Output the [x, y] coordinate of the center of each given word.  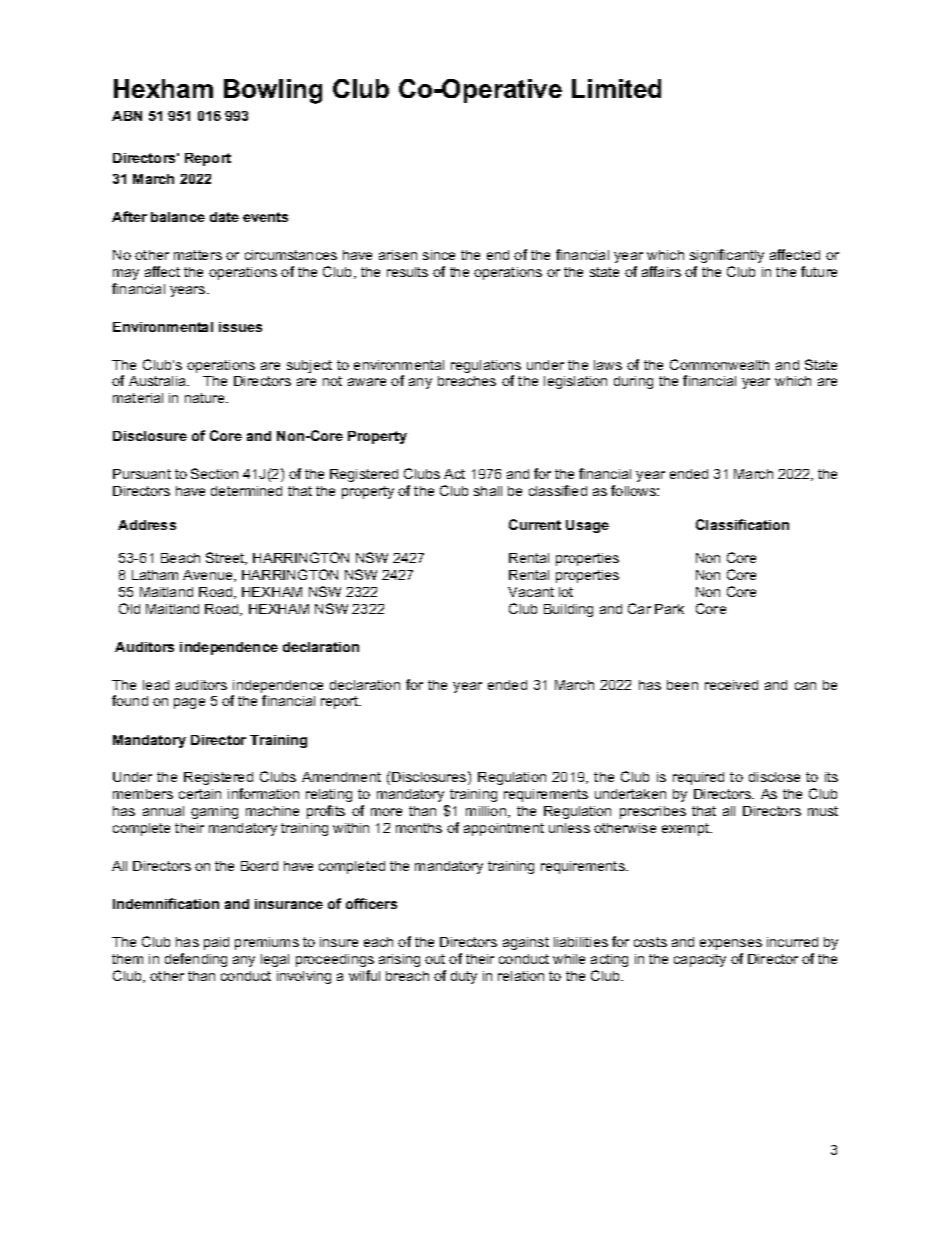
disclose [774, 777]
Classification [742, 524]
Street [226, 558]
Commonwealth [719, 364]
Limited [616, 88]
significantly [727, 256]
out [435, 959]
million [487, 812]
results [407, 272]
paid [216, 943]
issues [240, 327]
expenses [731, 944]
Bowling [273, 91]
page [189, 703]
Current [535, 524]
